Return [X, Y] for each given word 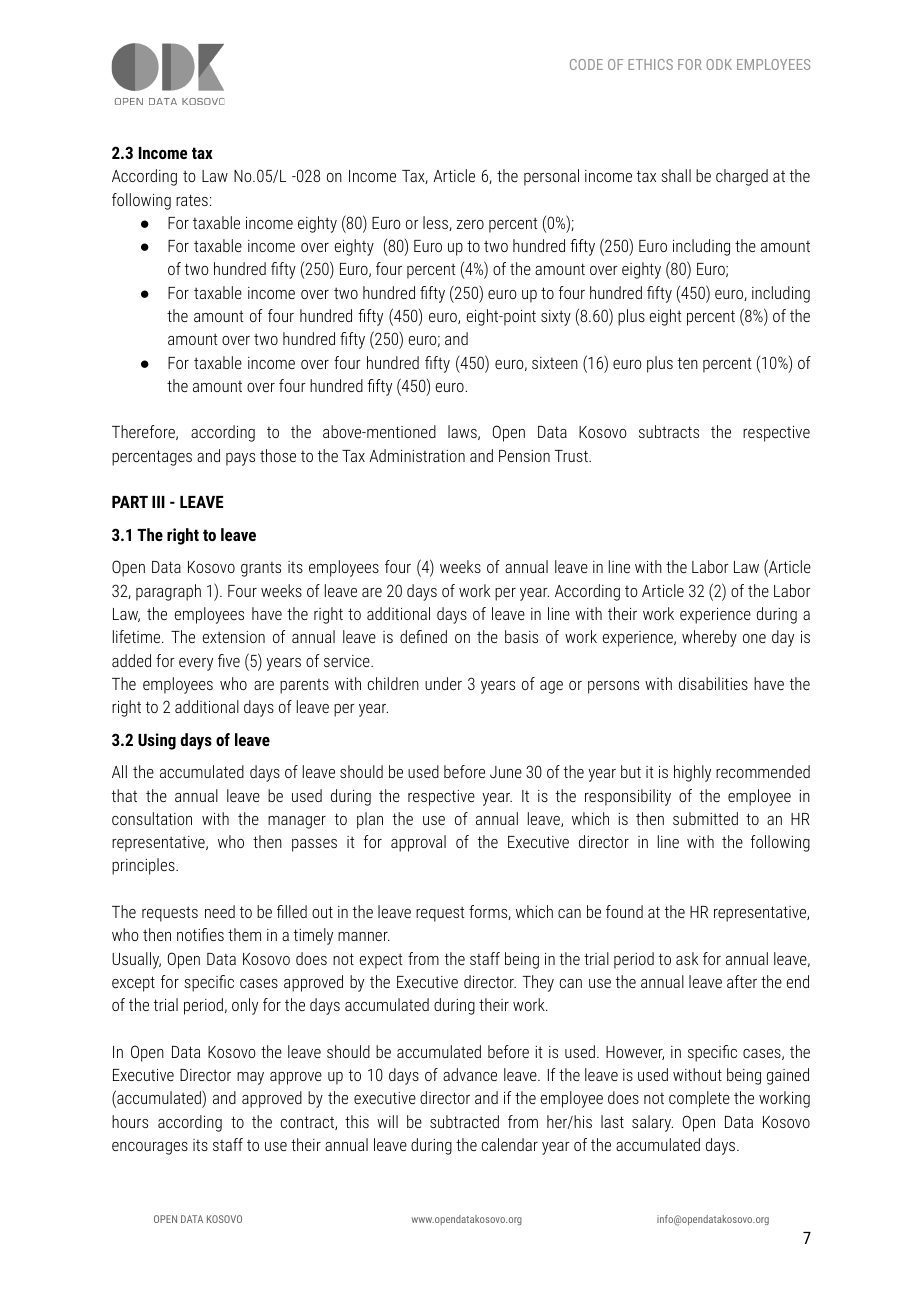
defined [423, 636]
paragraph [168, 592]
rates [192, 200]
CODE [586, 64]
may [250, 1078]
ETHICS [650, 64]
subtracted [464, 1121]
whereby [709, 638]
